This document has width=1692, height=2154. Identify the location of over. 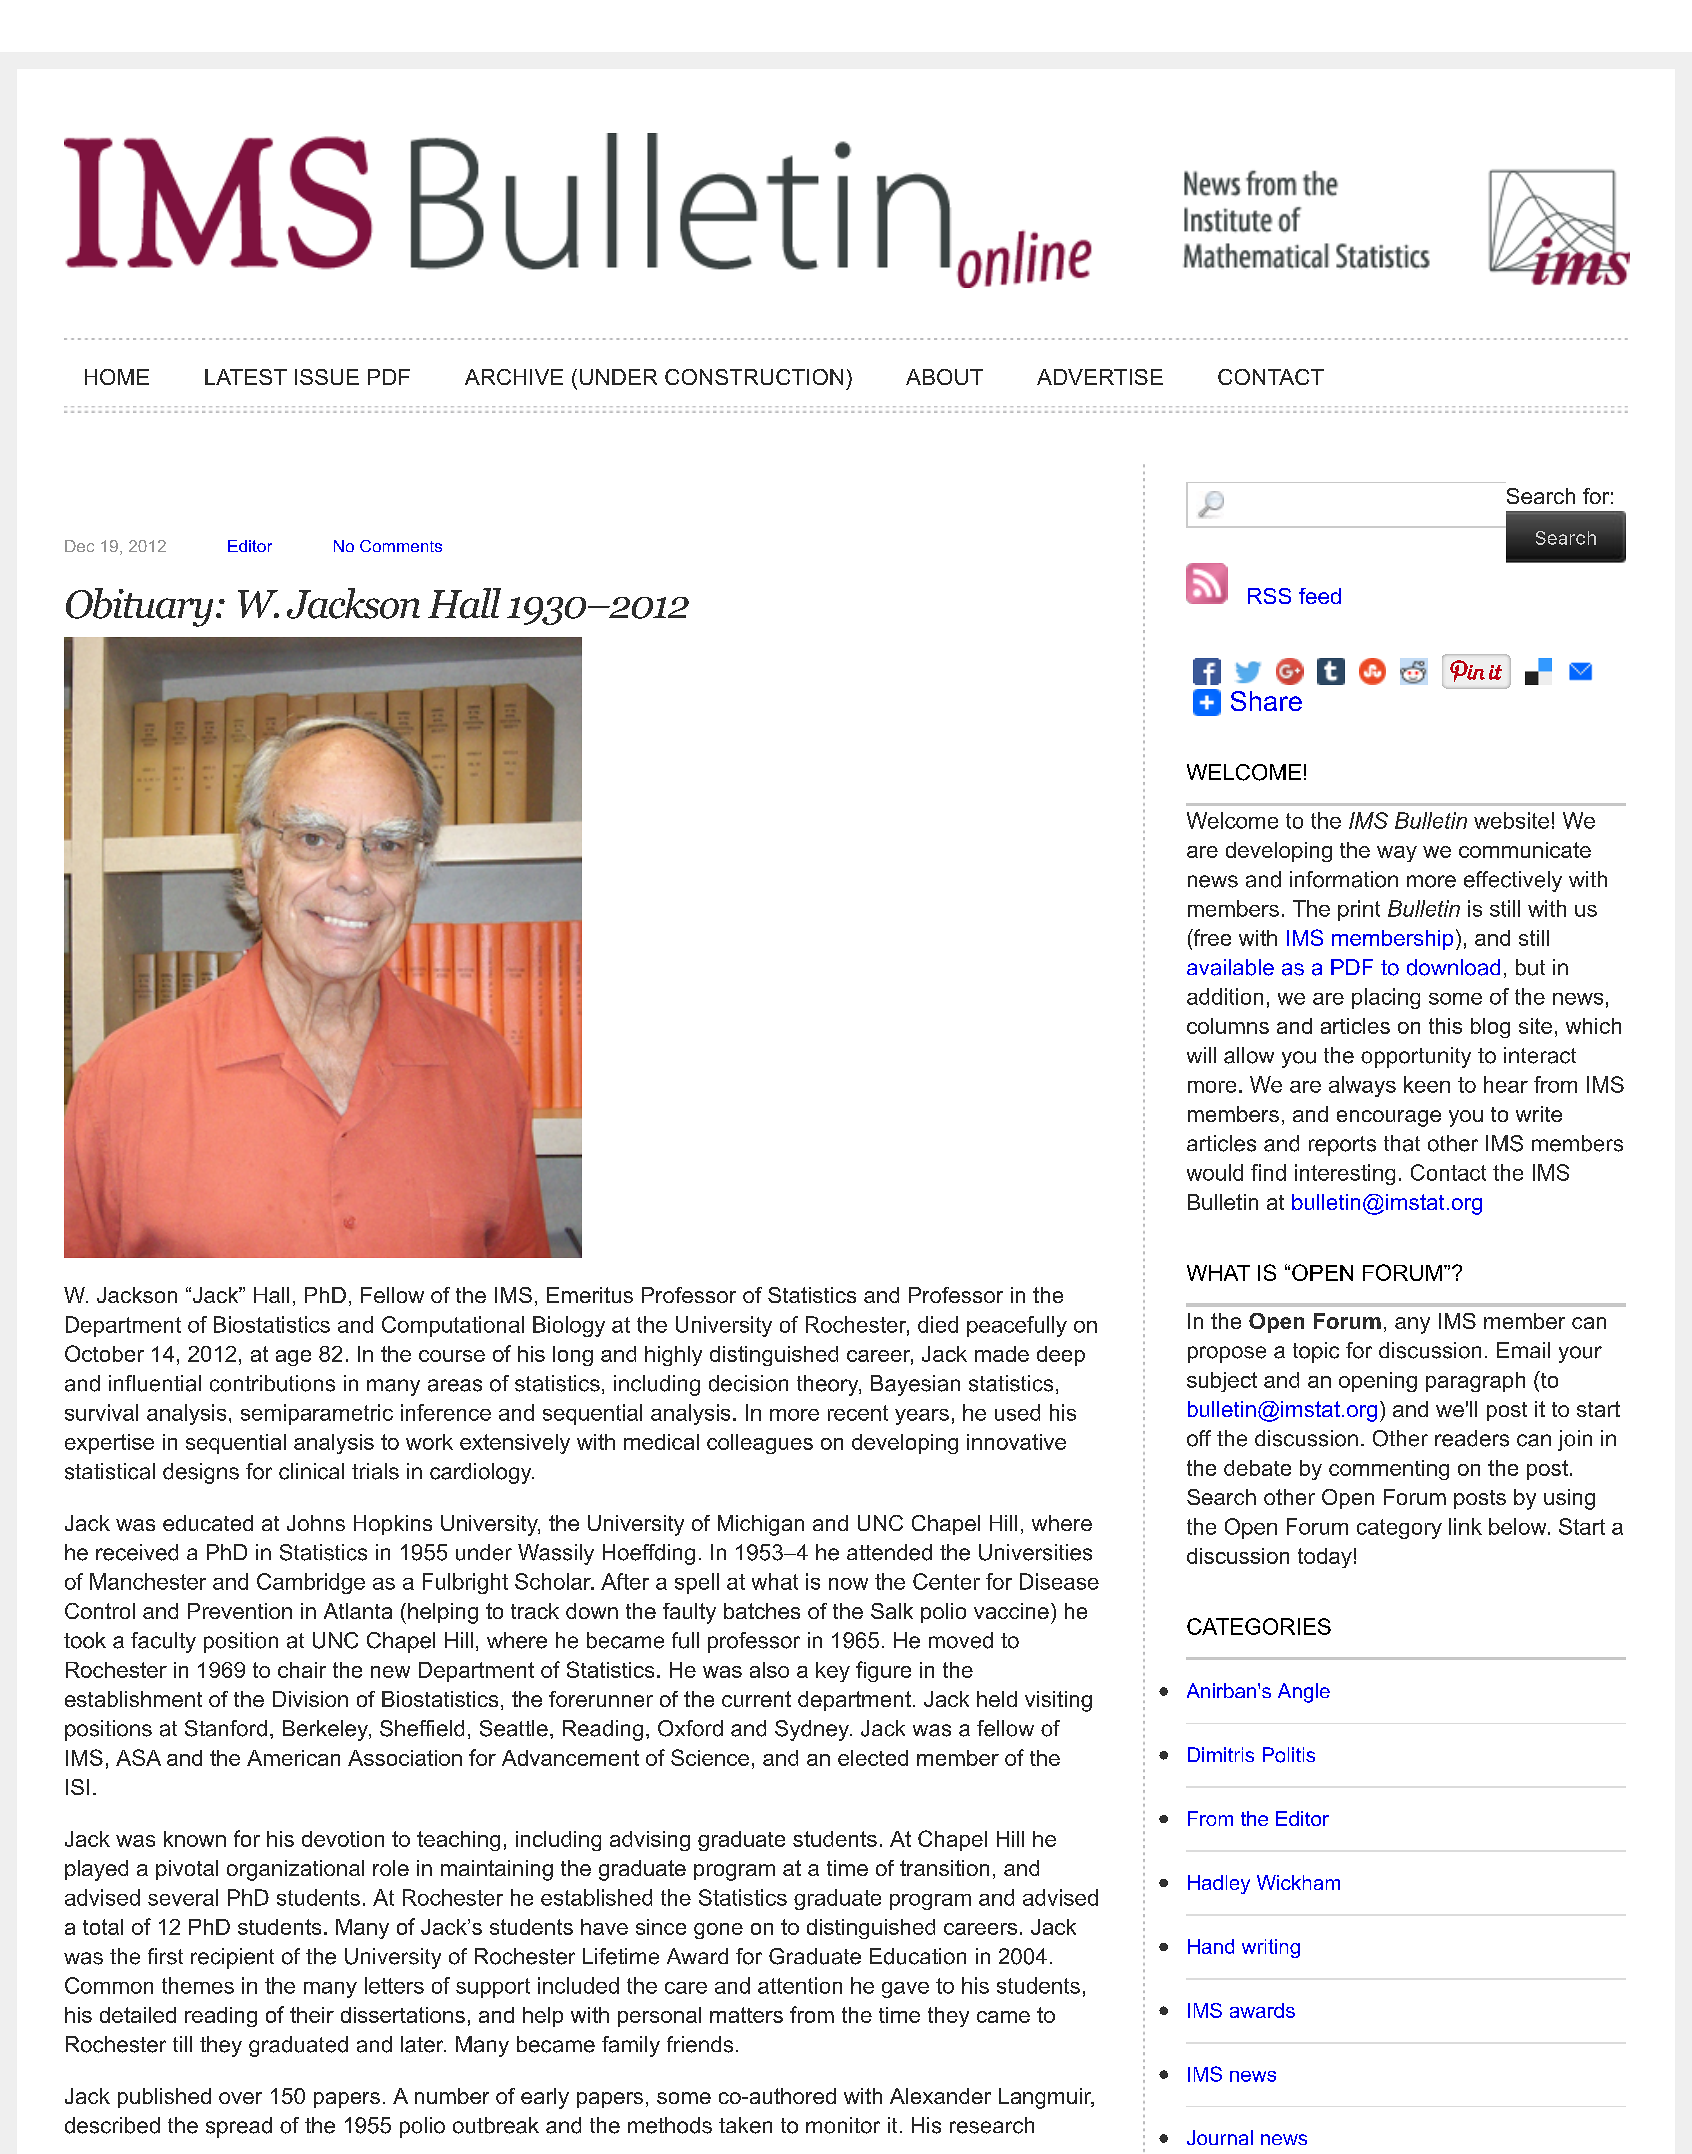
(240, 2098).
